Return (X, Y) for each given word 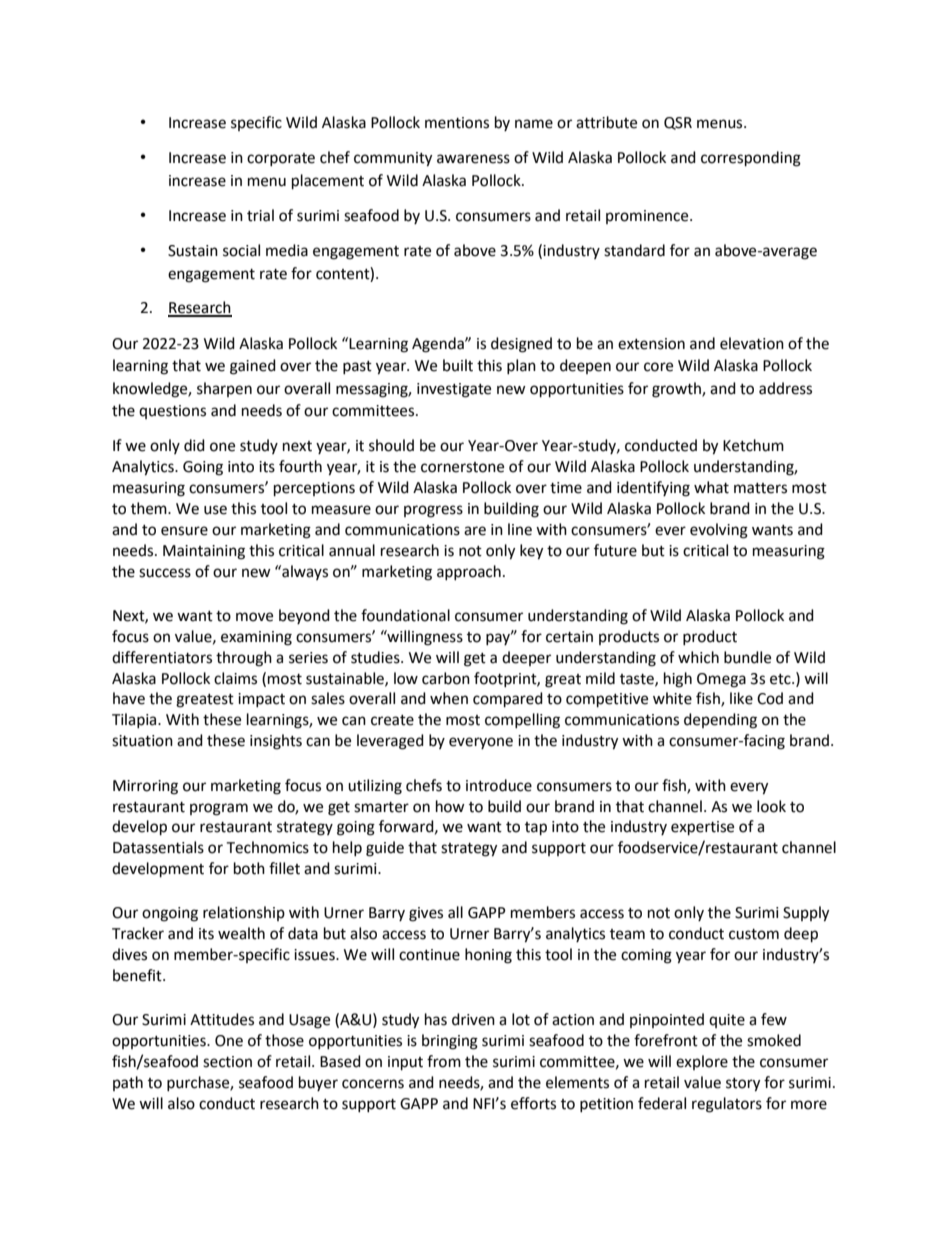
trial (260, 215)
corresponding (751, 159)
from (444, 1061)
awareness (473, 159)
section (227, 1062)
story (743, 1085)
